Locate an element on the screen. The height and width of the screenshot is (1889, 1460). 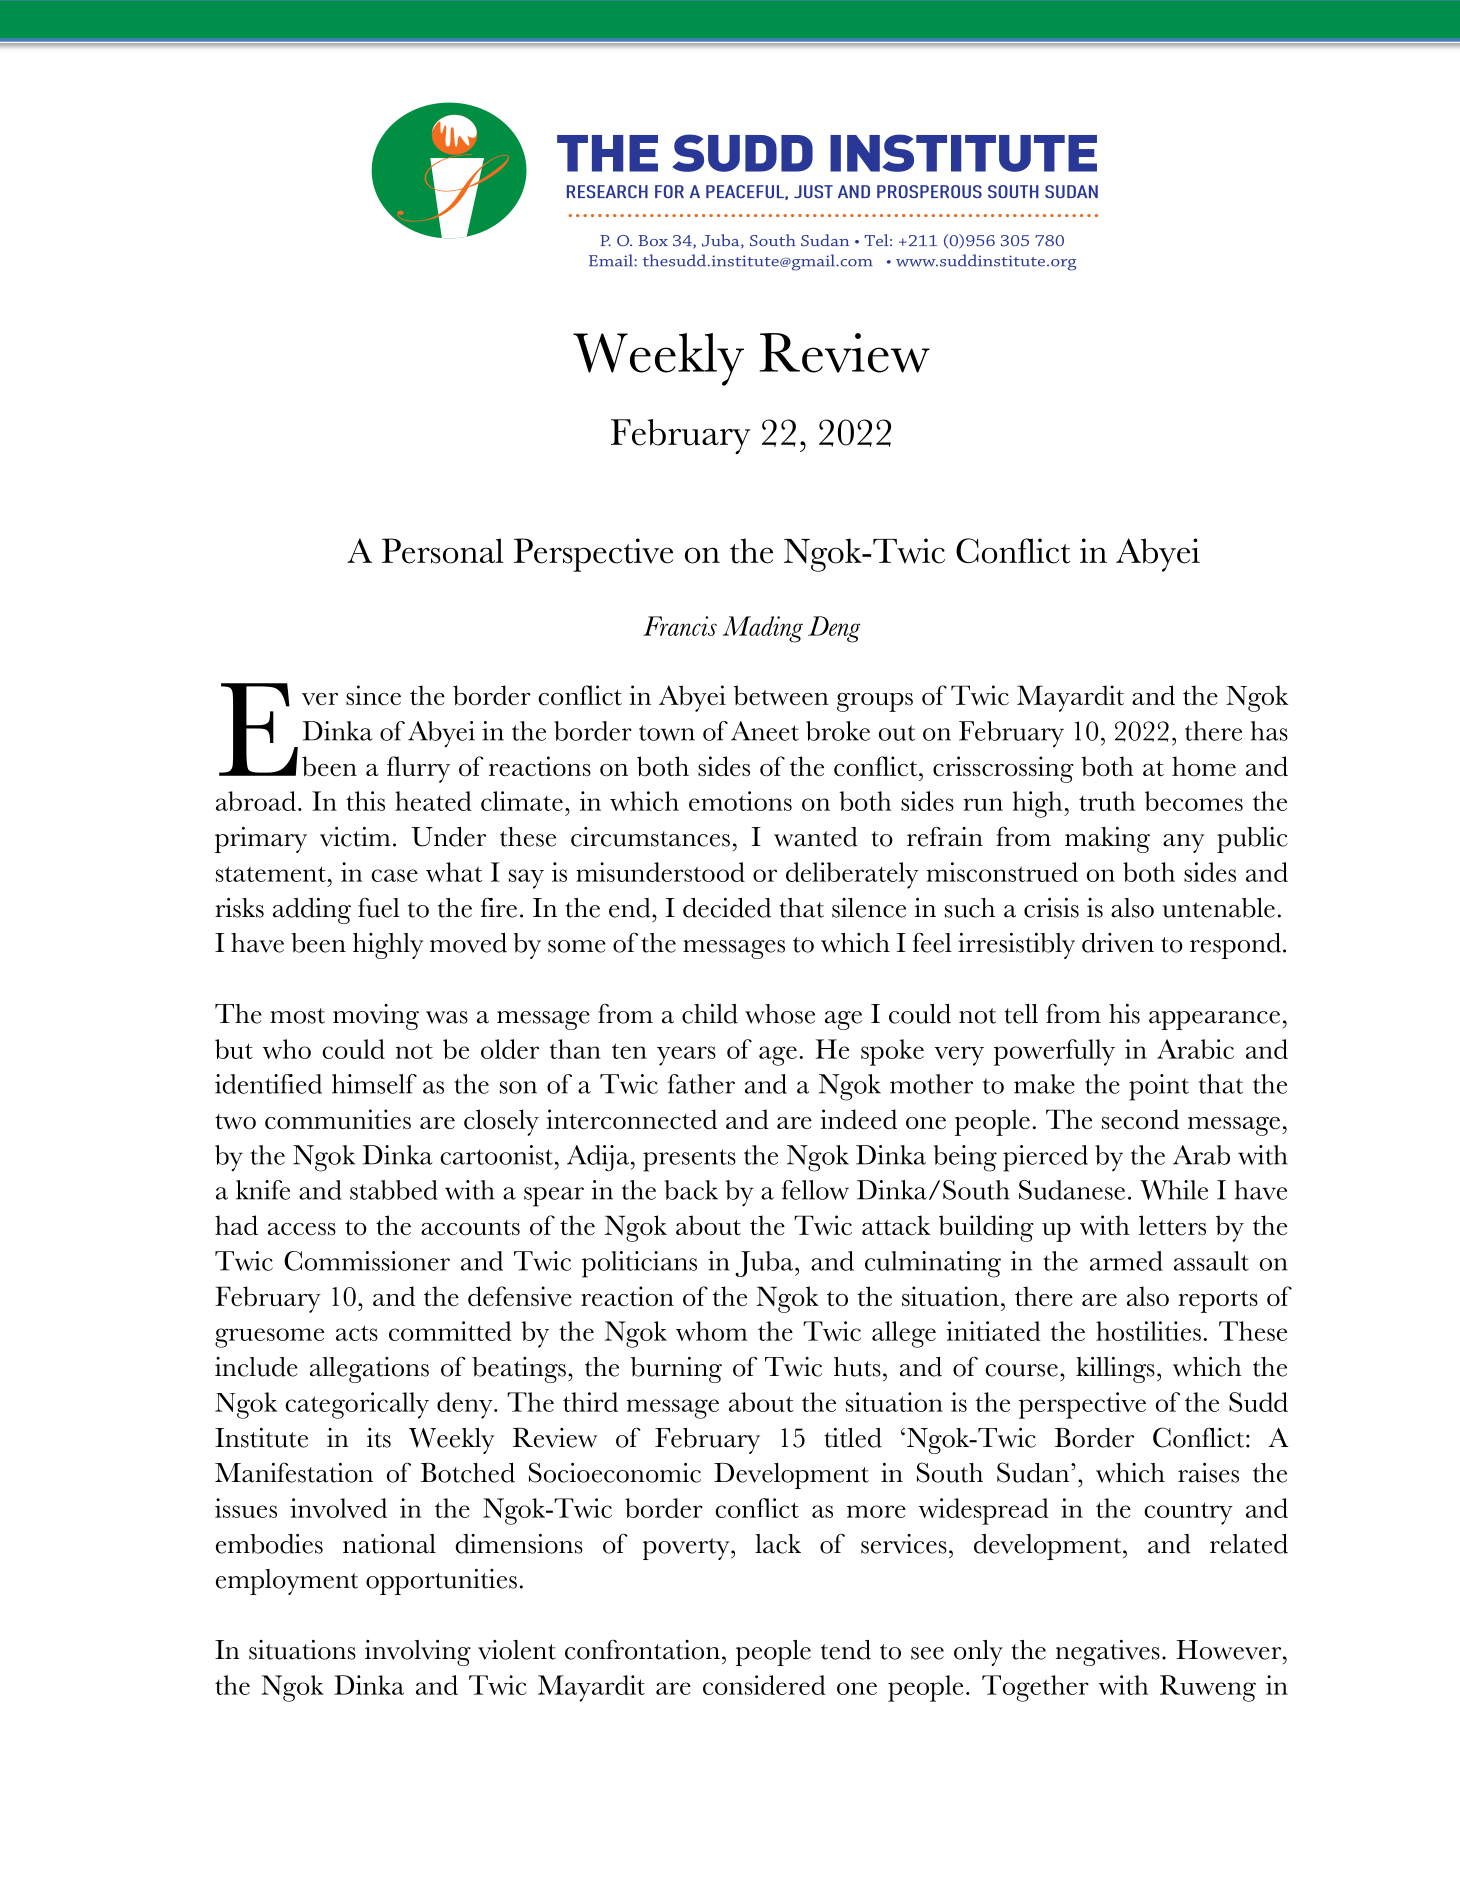
Francis is located at coordinates (680, 626).
